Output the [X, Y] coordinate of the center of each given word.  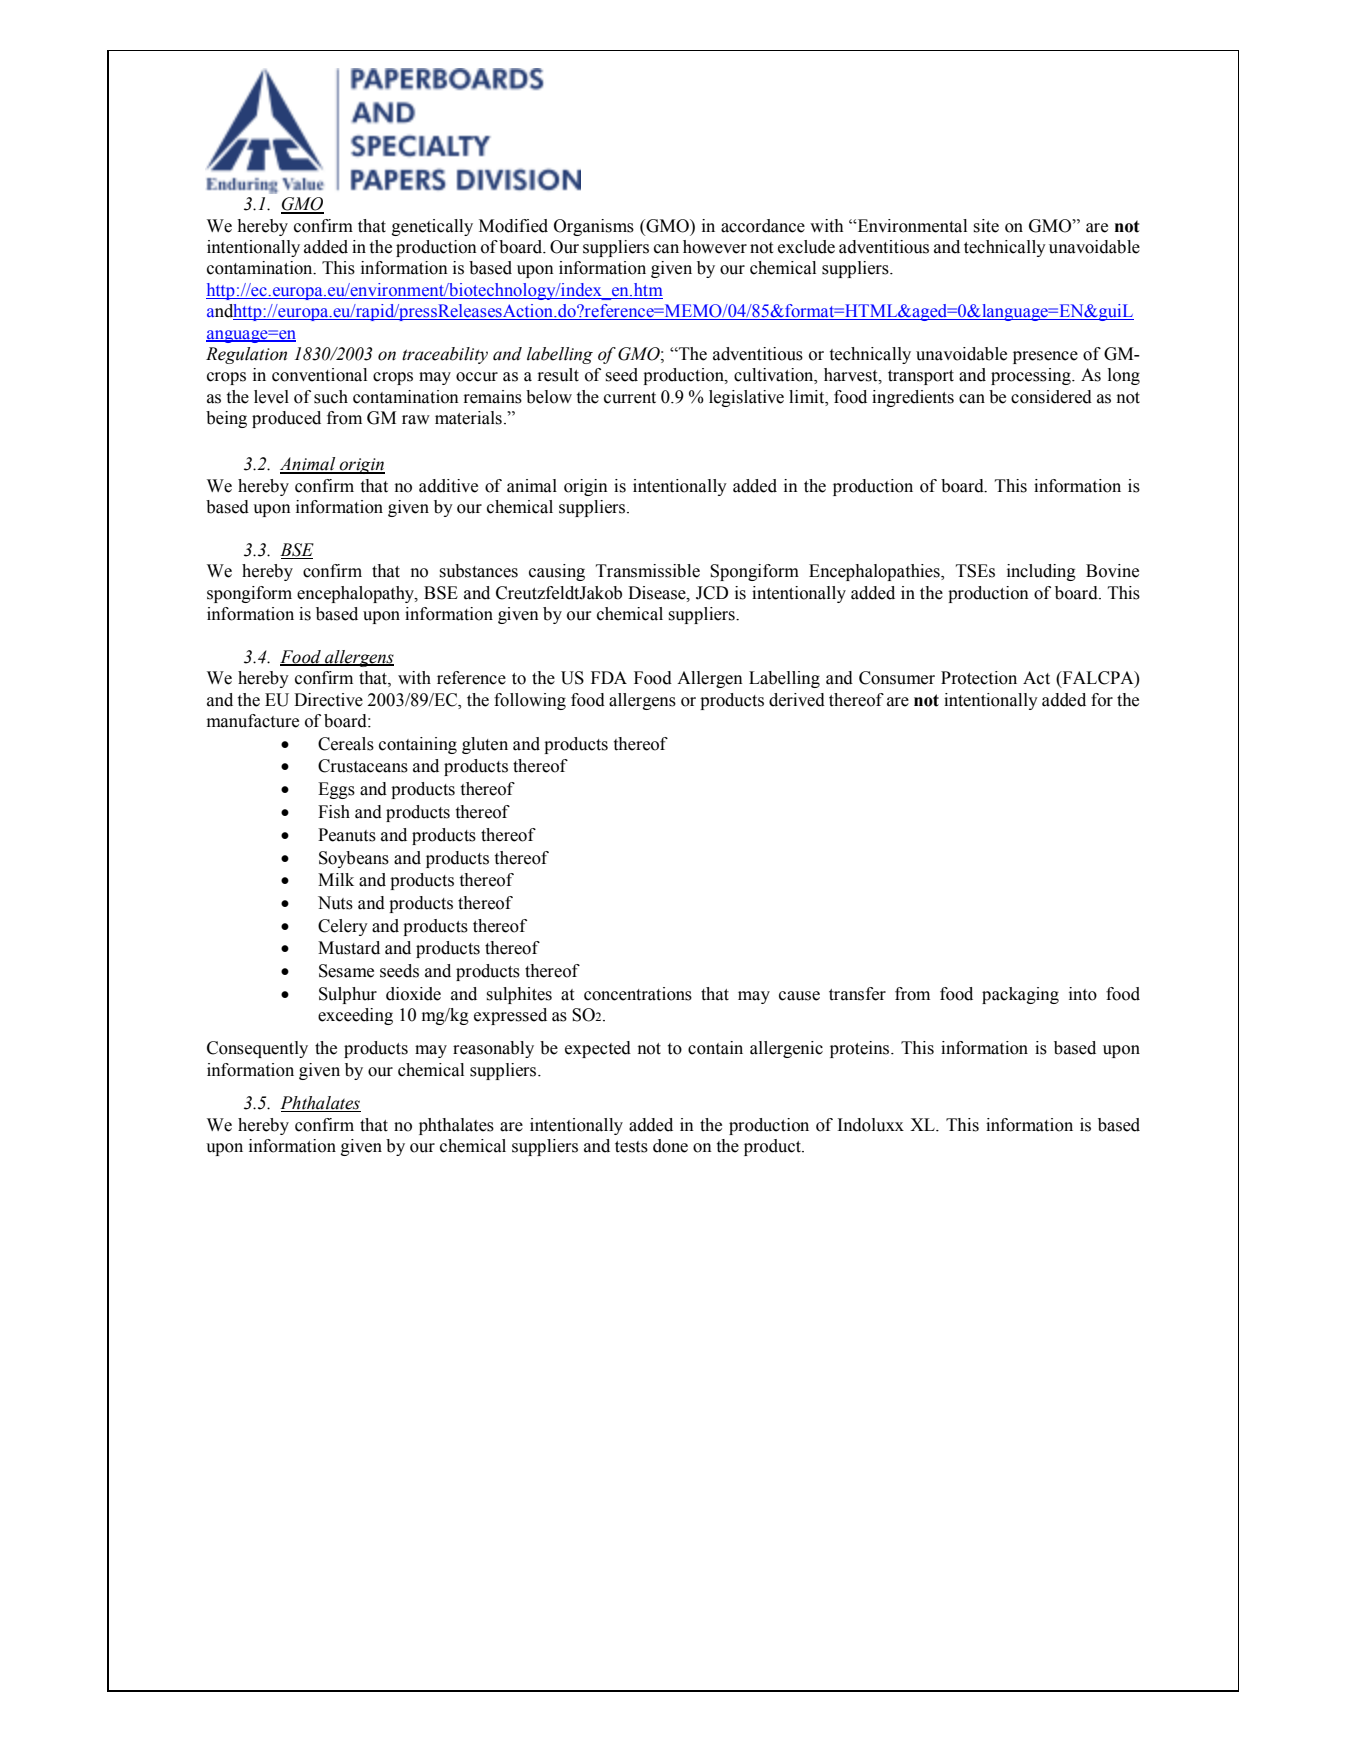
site [986, 226]
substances [479, 571]
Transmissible [648, 571]
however [715, 247]
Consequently [257, 1049]
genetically [432, 227]
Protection [979, 678]
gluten [485, 745]
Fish [334, 812]
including [1041, 572]
